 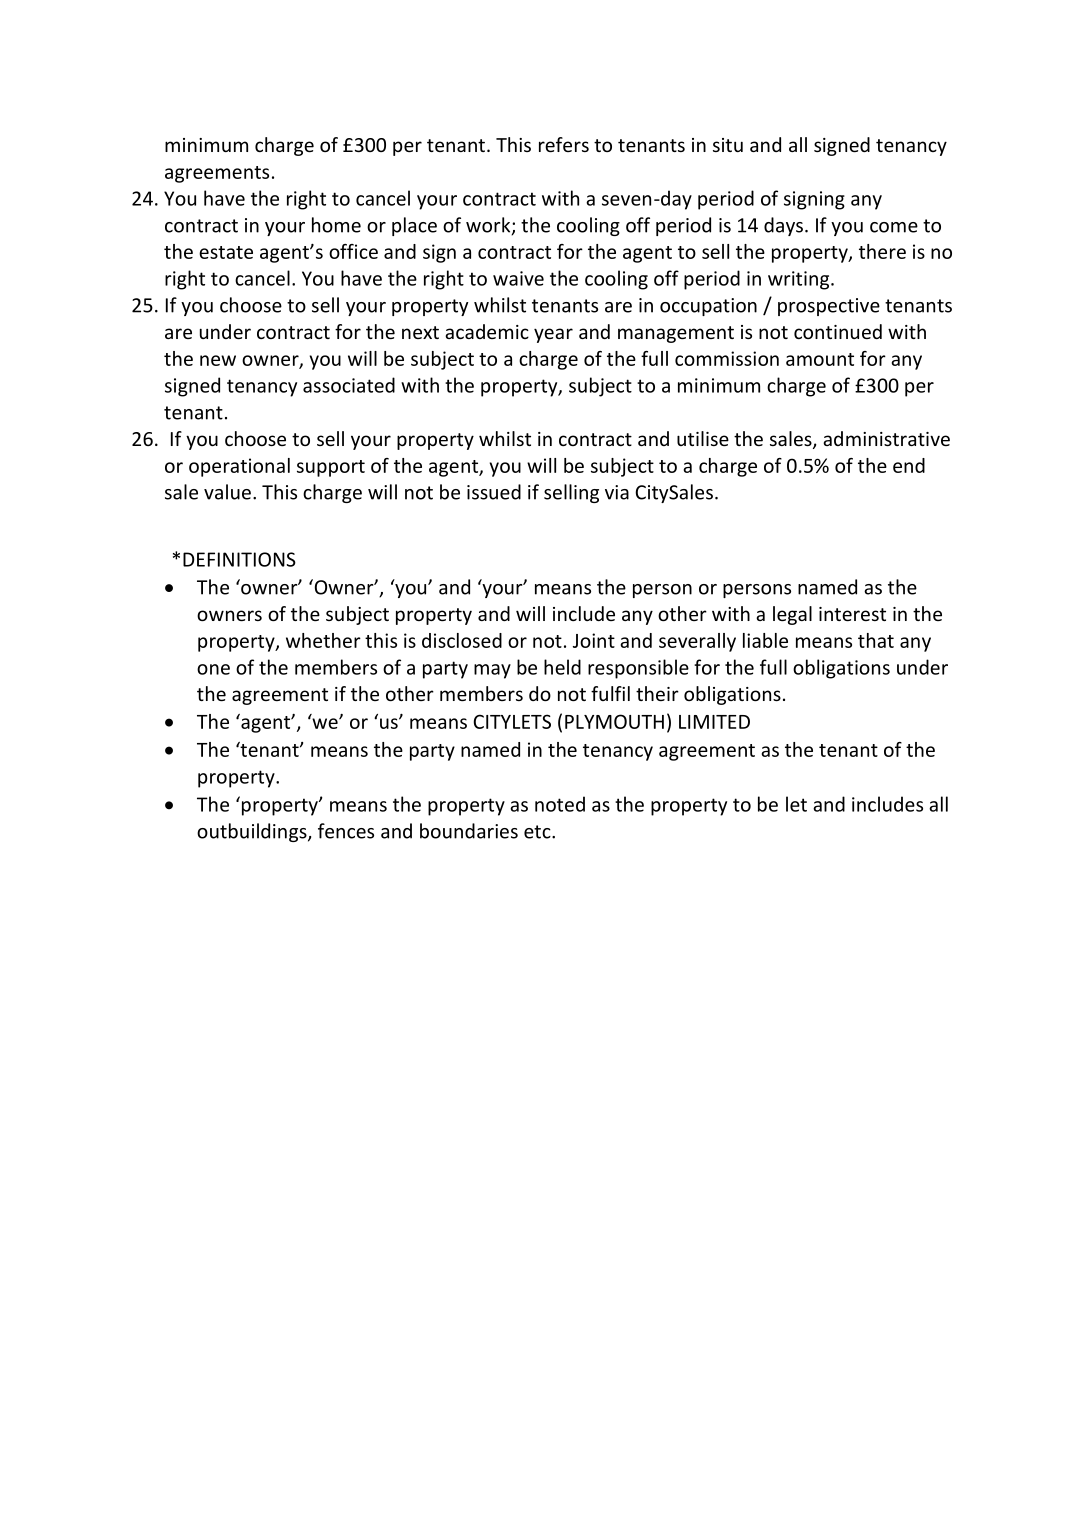 What do you see at coordinates (323, 640) in the screenshot?
I see `whether` at bounding box center [323, 640].
